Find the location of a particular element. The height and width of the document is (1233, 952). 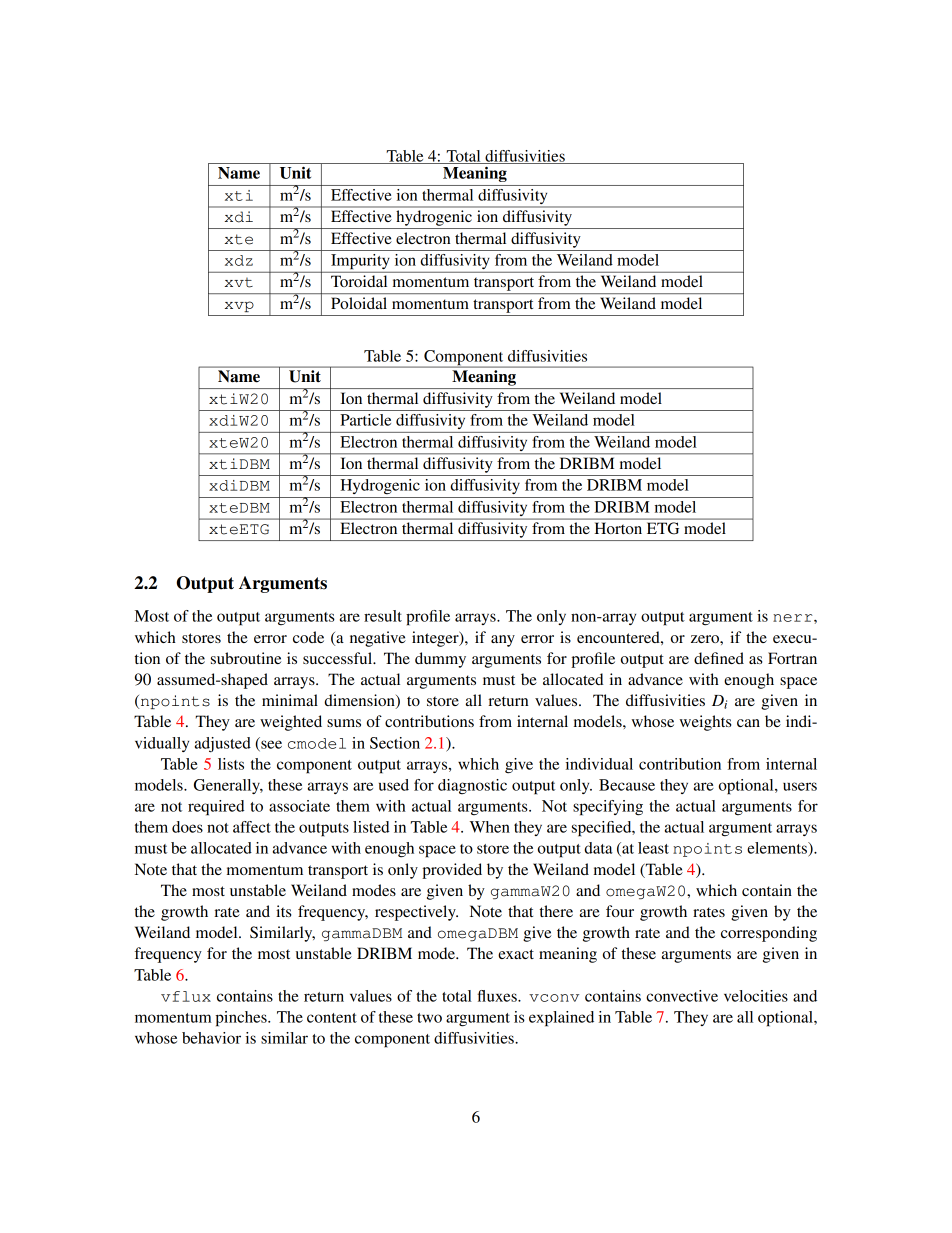

Toroidal is located at coordinates (359, 281).
